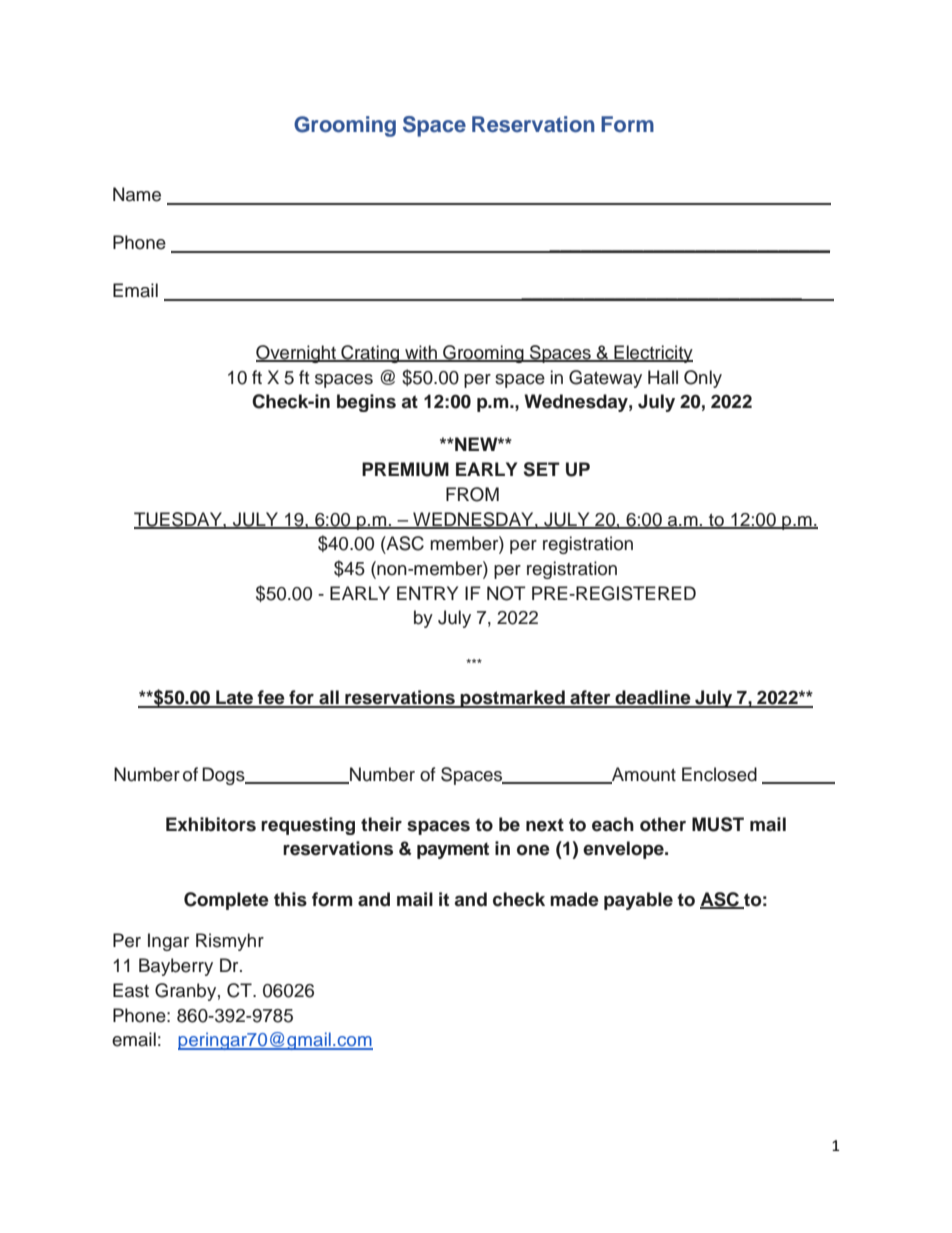 Image resolution: width=952 pixels, height=1233 pixels. I want to click on this, so click(290, 899).
